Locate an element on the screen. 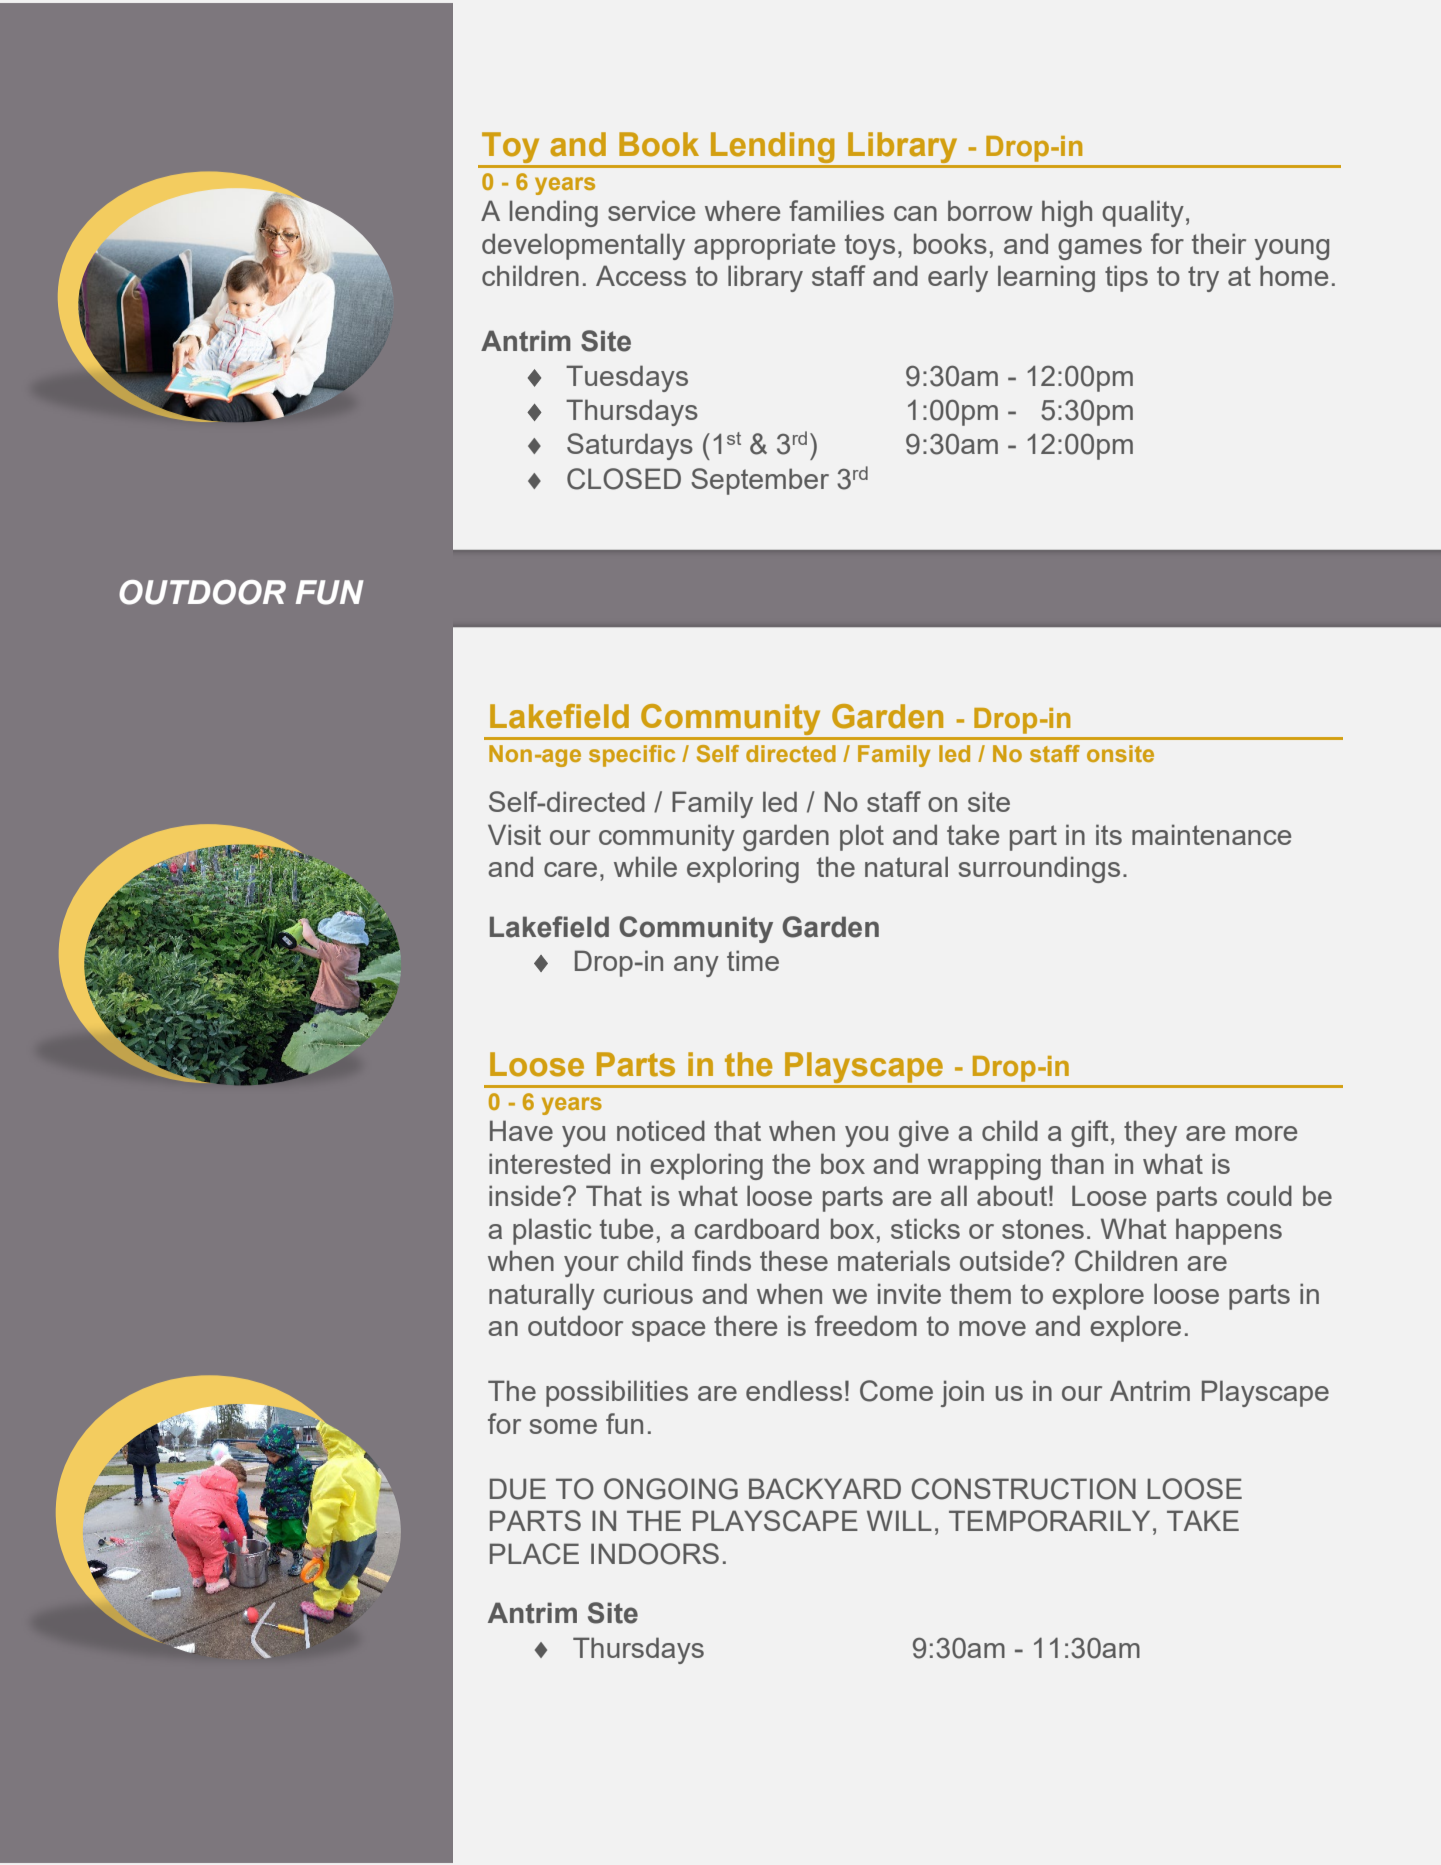 The image size is (1441, 1865). INDOORS is located at coordinates (655, 1554).
